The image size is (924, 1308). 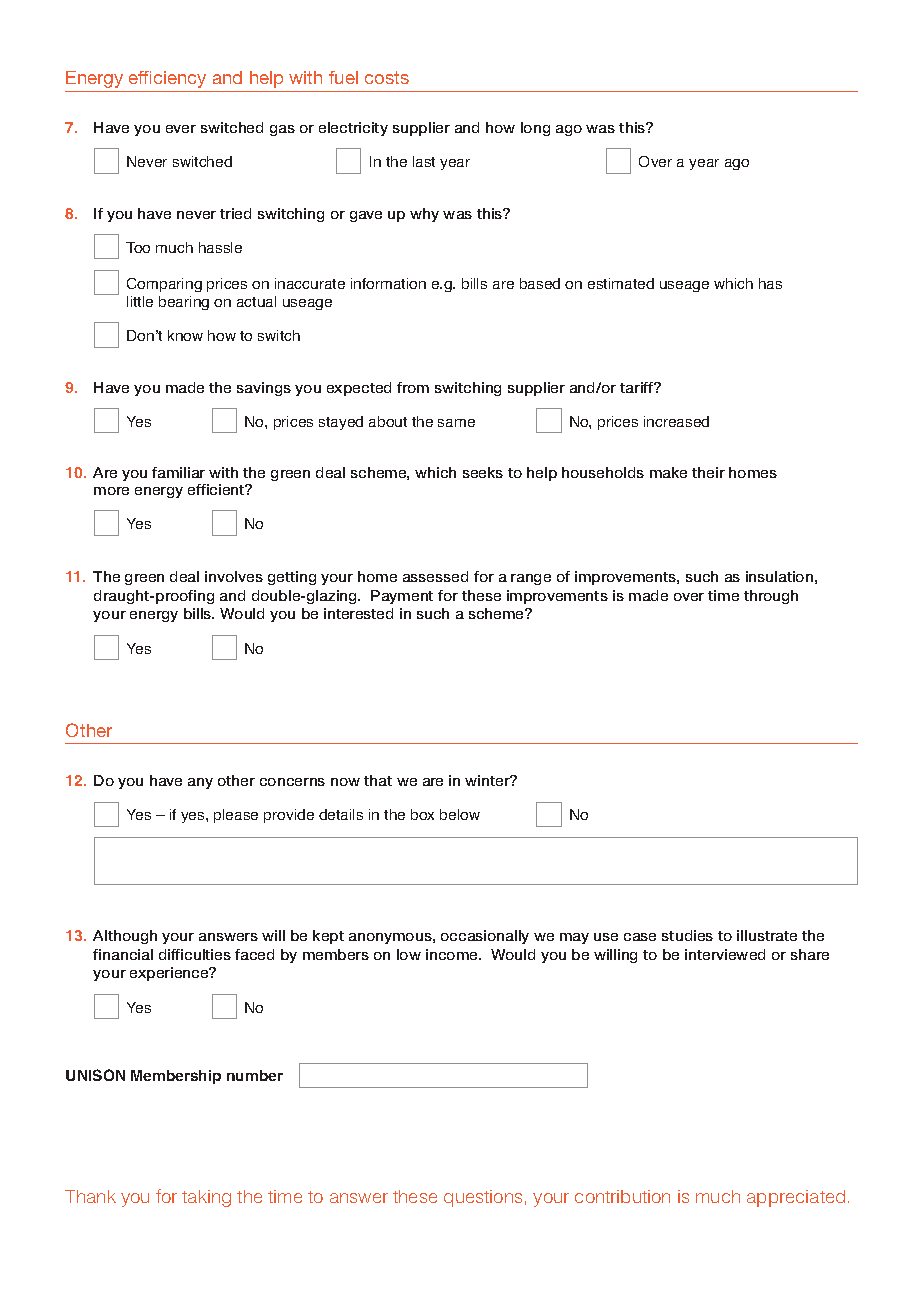 I want to click on Payment, so click(x=402, y=597).
